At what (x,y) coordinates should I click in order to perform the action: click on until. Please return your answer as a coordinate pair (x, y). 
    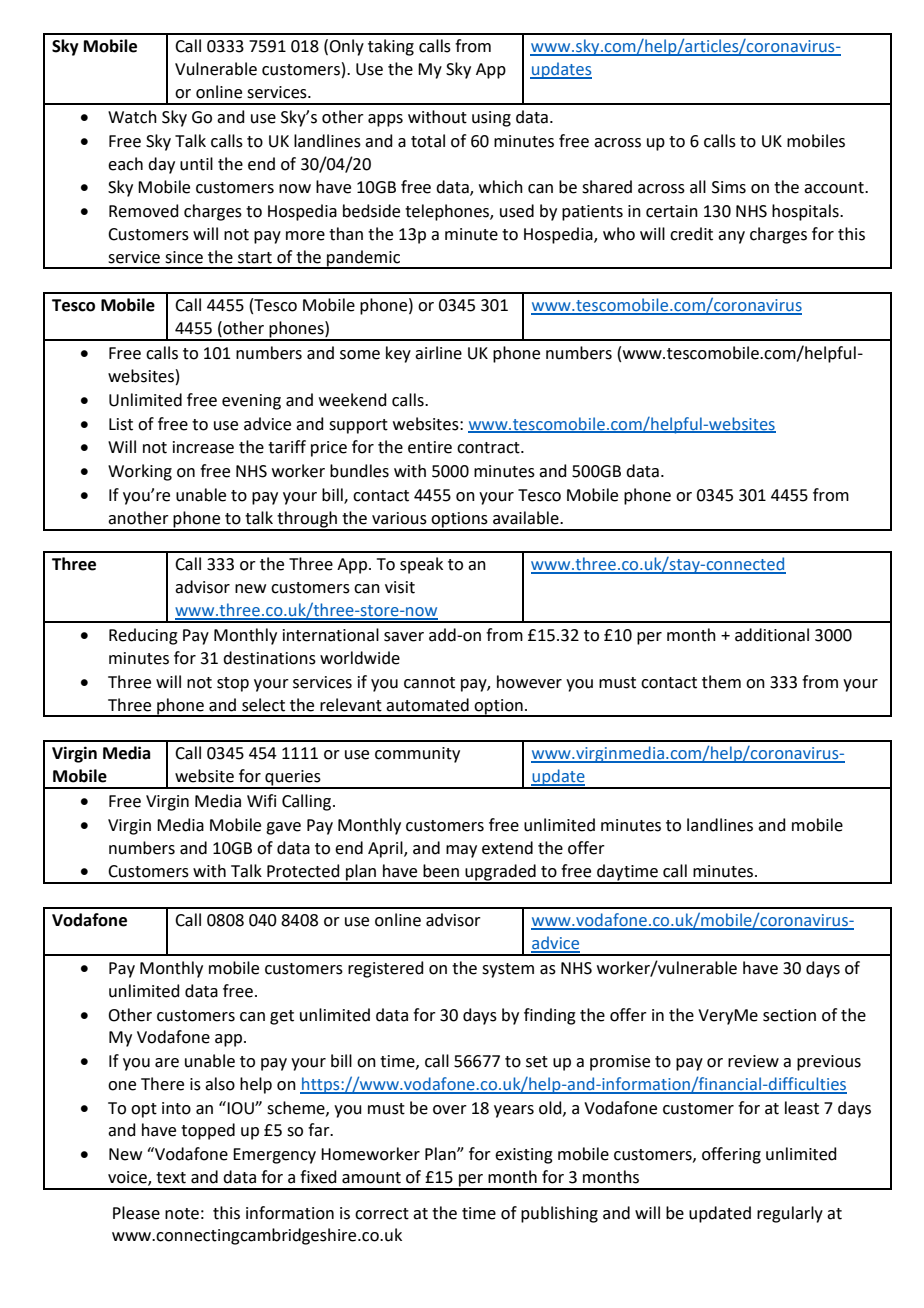
    Looking at the image, I should click on (196, 164).
